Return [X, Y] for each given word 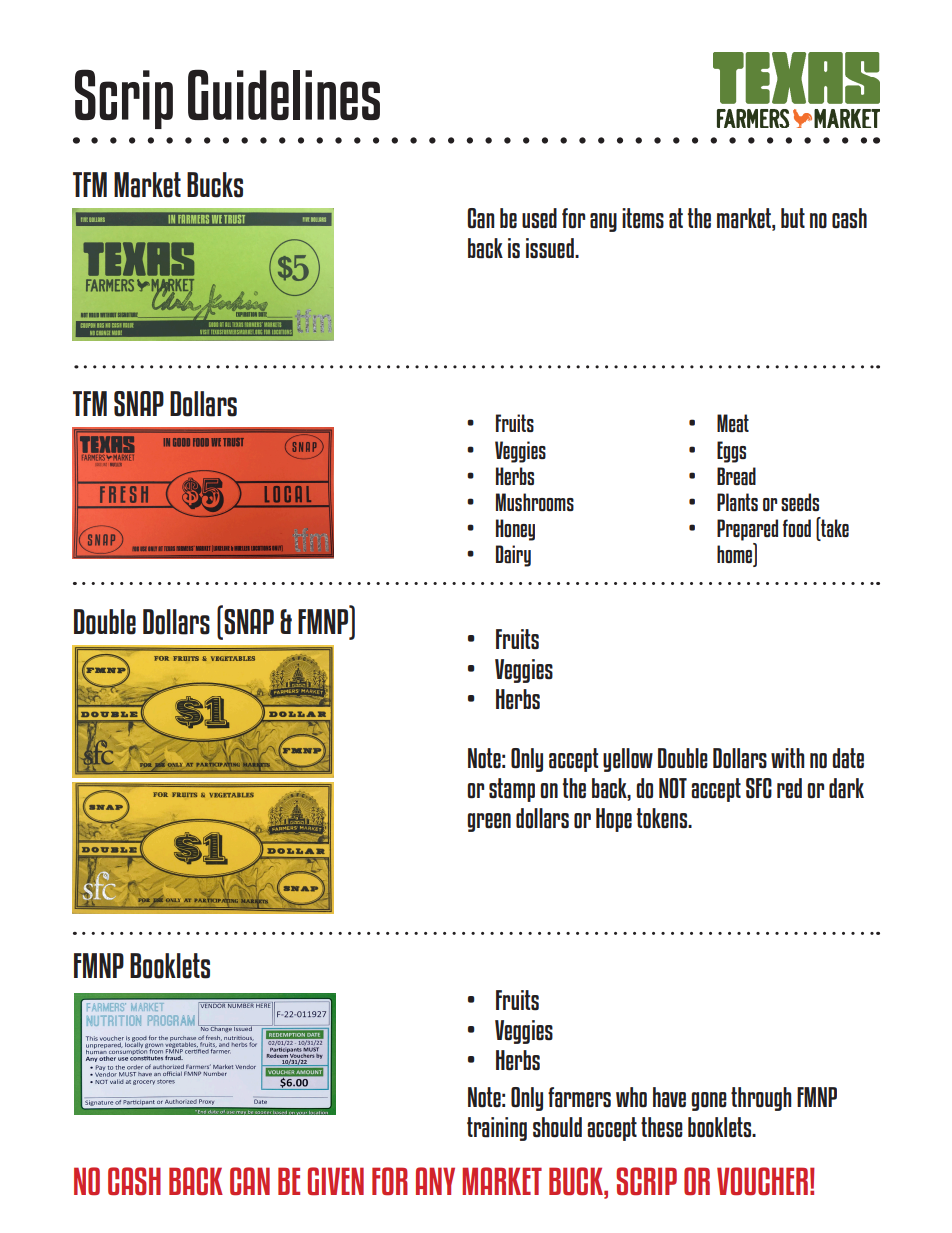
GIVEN [336, 1181]
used [539, 218]
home [736, 555]
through [761, 1099]
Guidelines [284, 94]
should [557, 1127]
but [793, 218]
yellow [628, 760]
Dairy [513, 556]
